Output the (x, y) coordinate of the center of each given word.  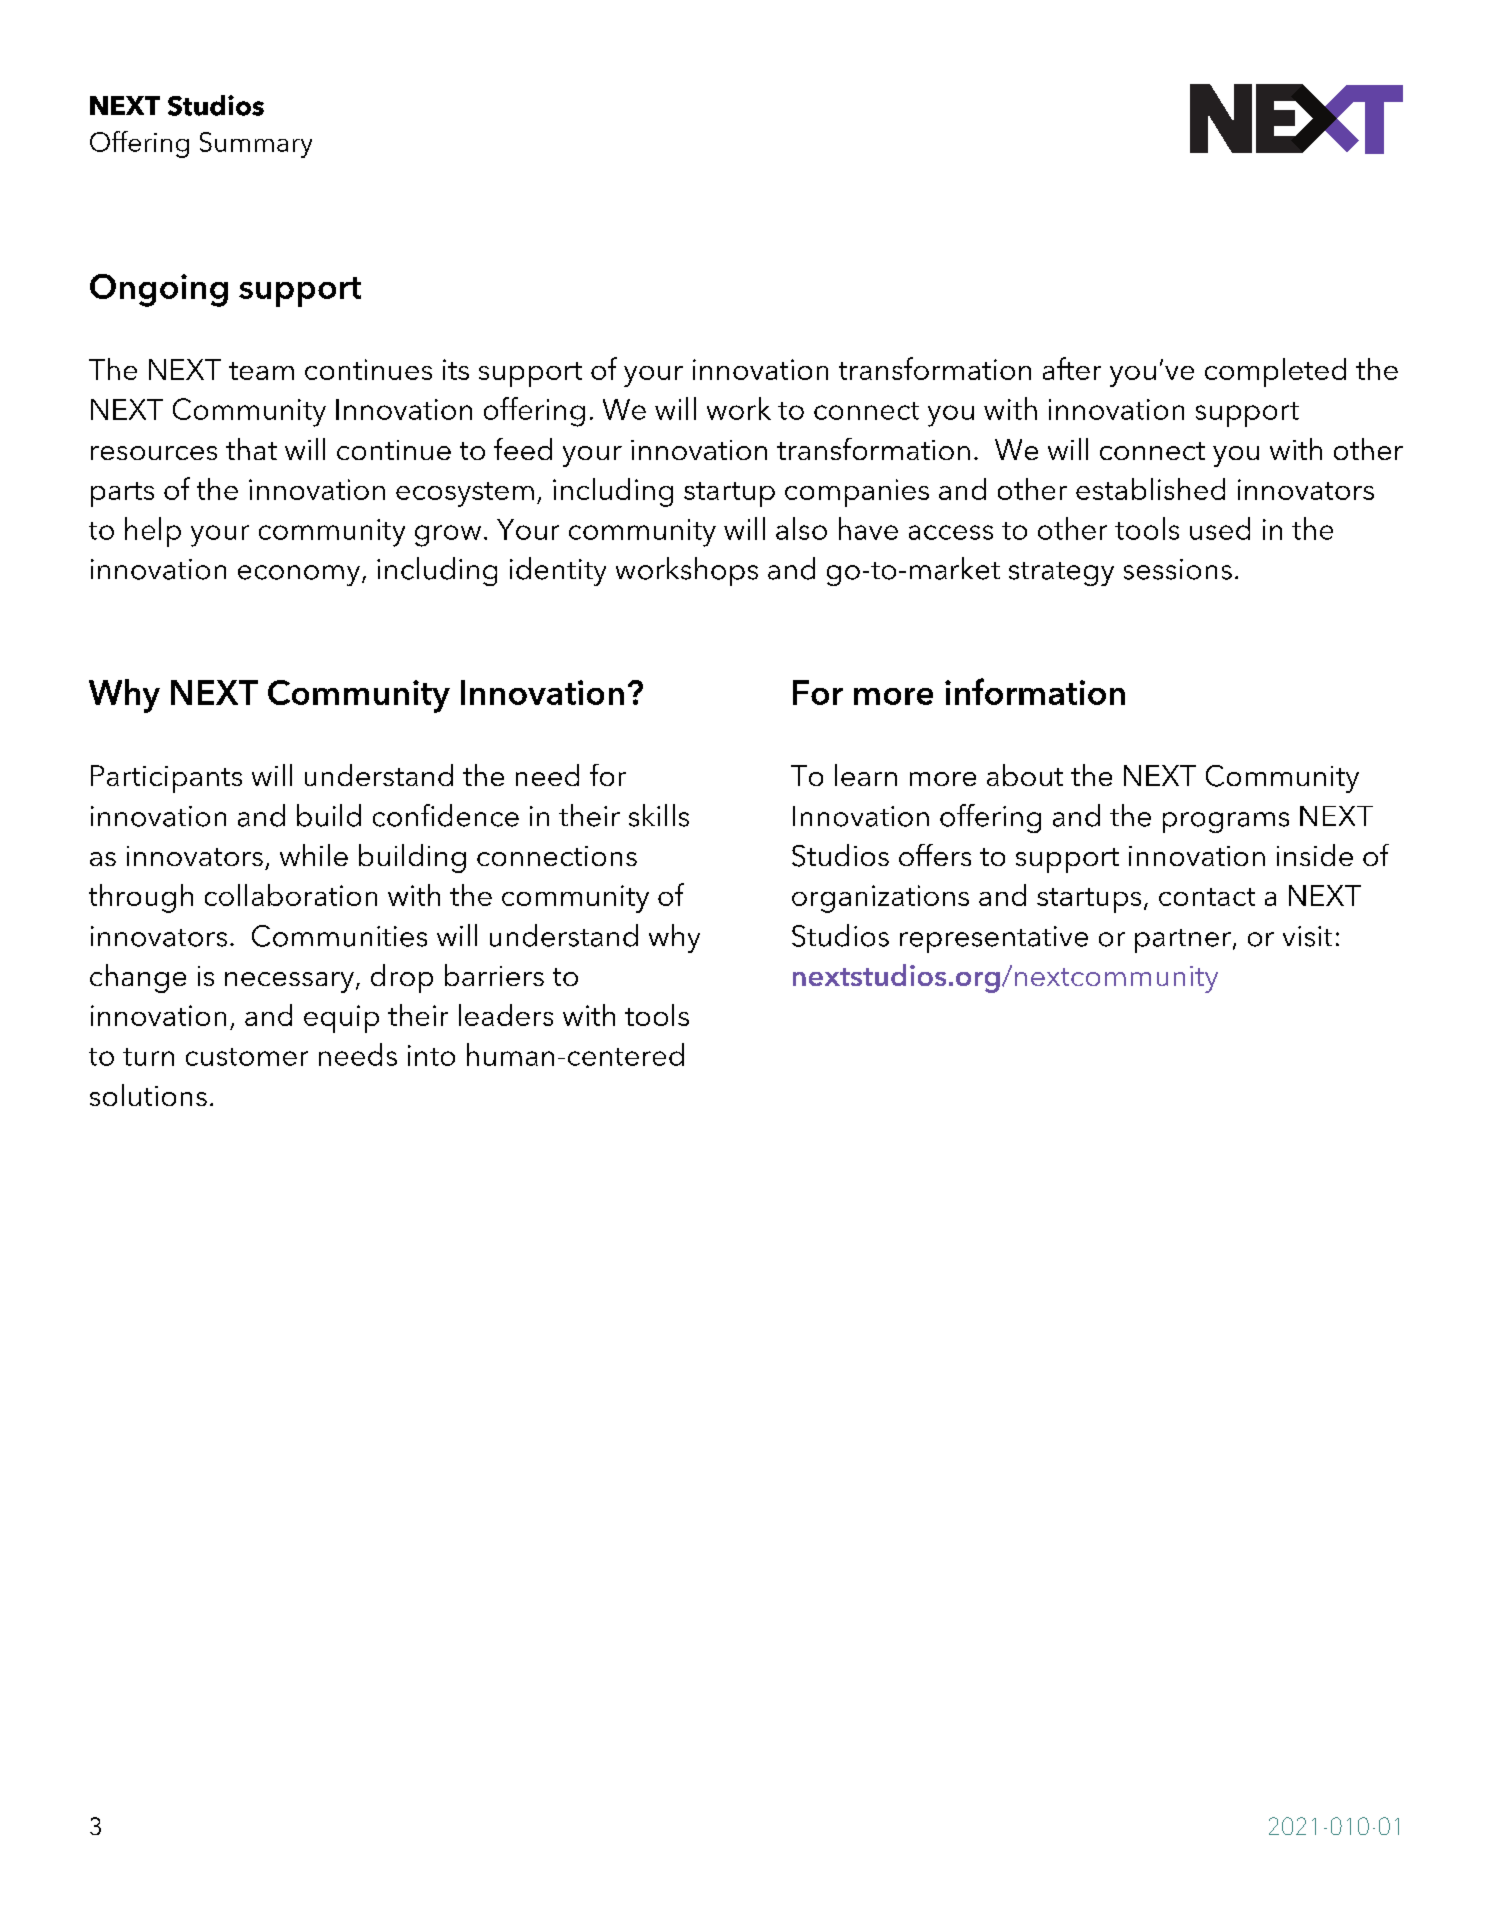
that (251, 449)
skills (659, 815)
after (1072, 368)
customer (247, 1057)
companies (857, 493)
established (1150, 489)
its (456, 369)
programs (1226, 822)
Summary (256, 145)
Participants (166, 779)
